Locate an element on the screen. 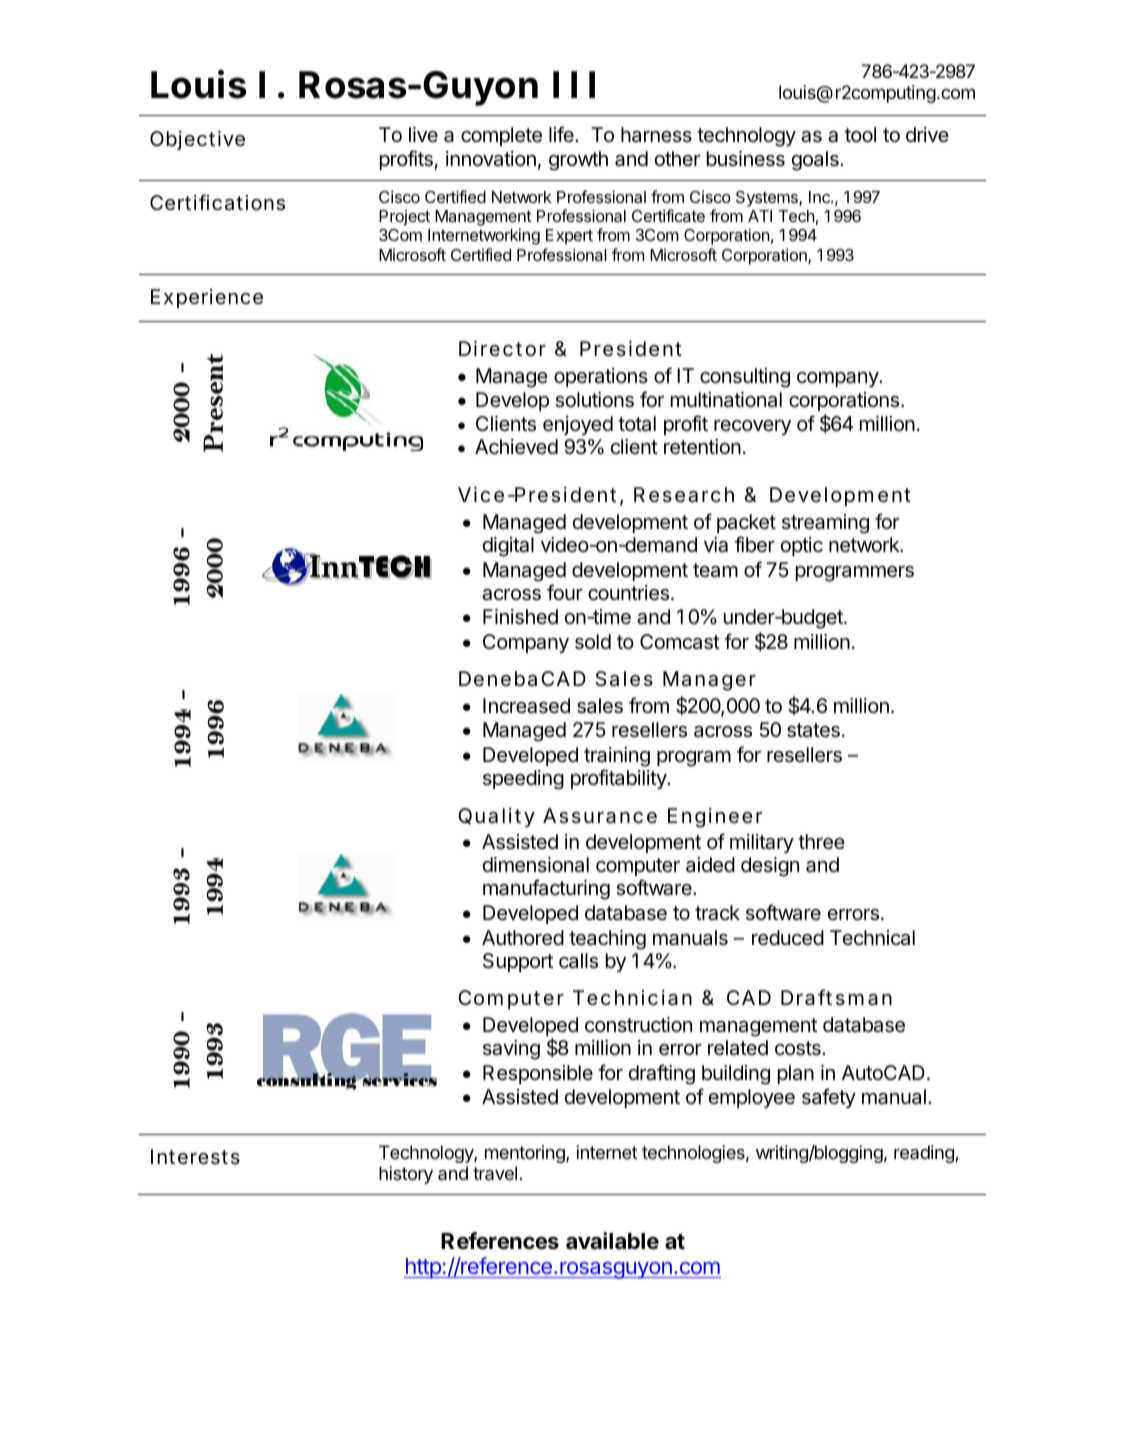 The width and height of the screenshot is (1125, 1455). available is located at coordinates (612, 1241).
